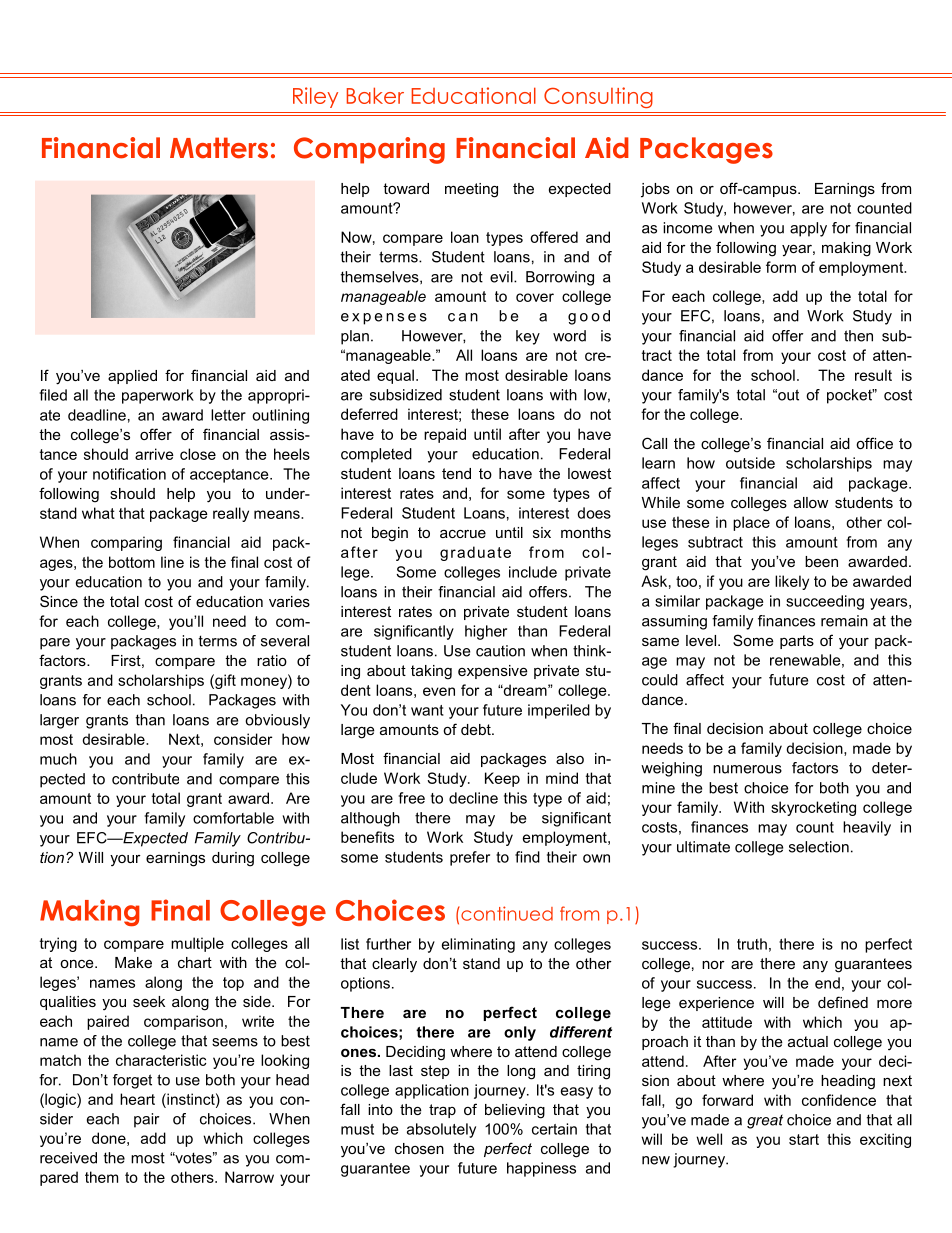 The image size is (952, 1233). What do you see at coordinates (808, 229) in the screenshot?
I see `apply` at bounding box center [808, 229].
